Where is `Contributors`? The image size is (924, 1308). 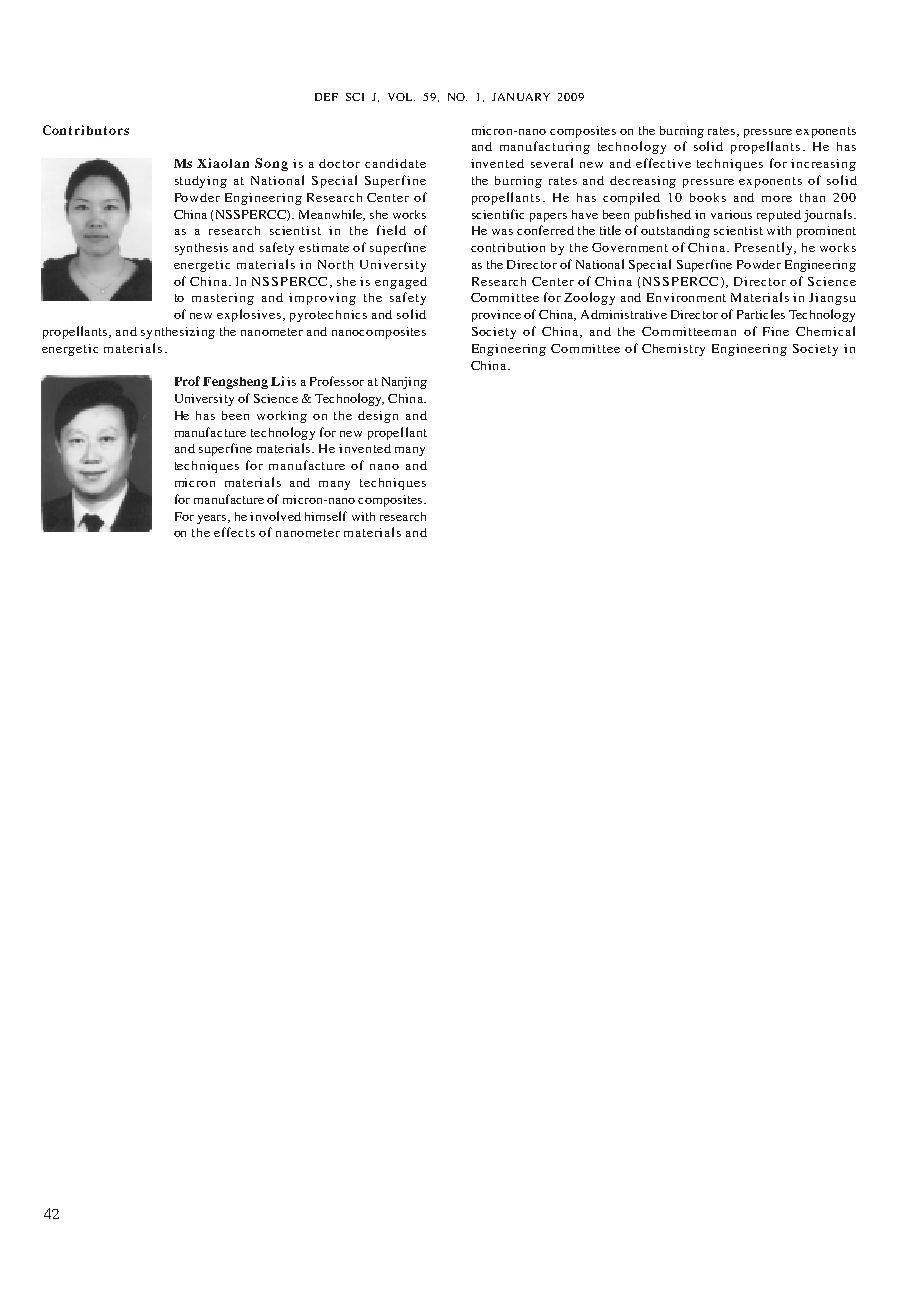 Contributors is located at coordinates (86, 130).
